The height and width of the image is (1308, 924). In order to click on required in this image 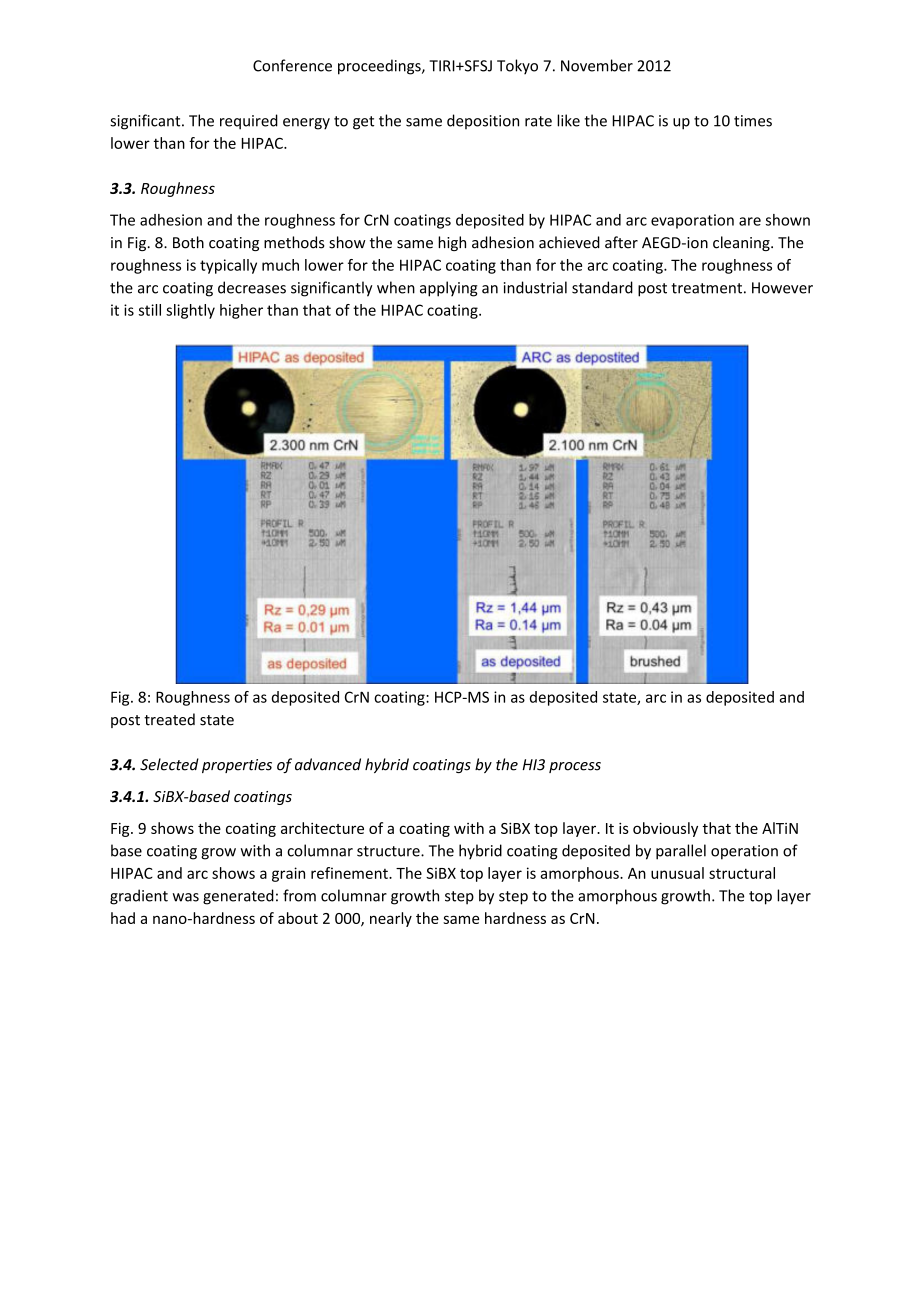, I will do `click(249, 122)`.
